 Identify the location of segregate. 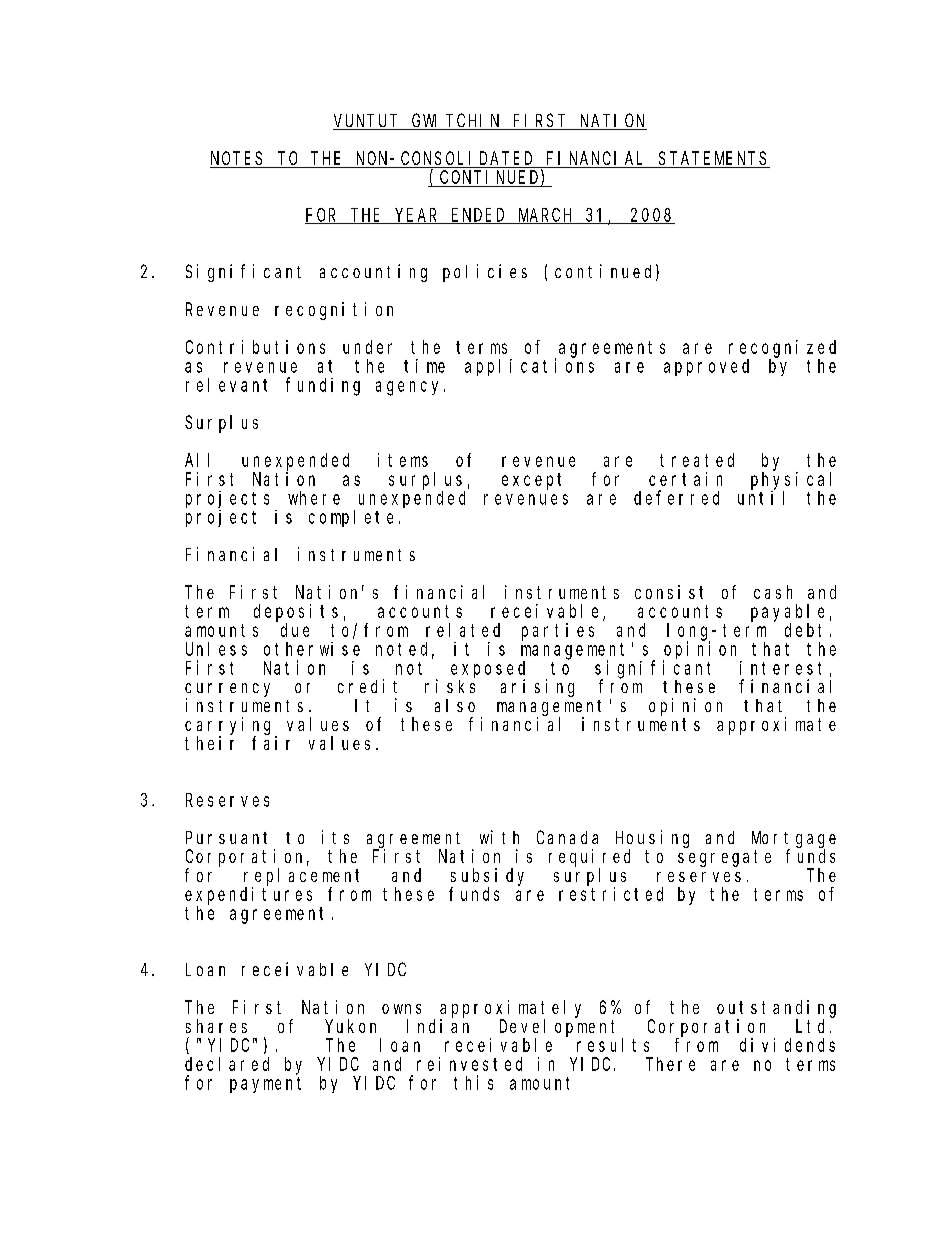
(724, 858).
